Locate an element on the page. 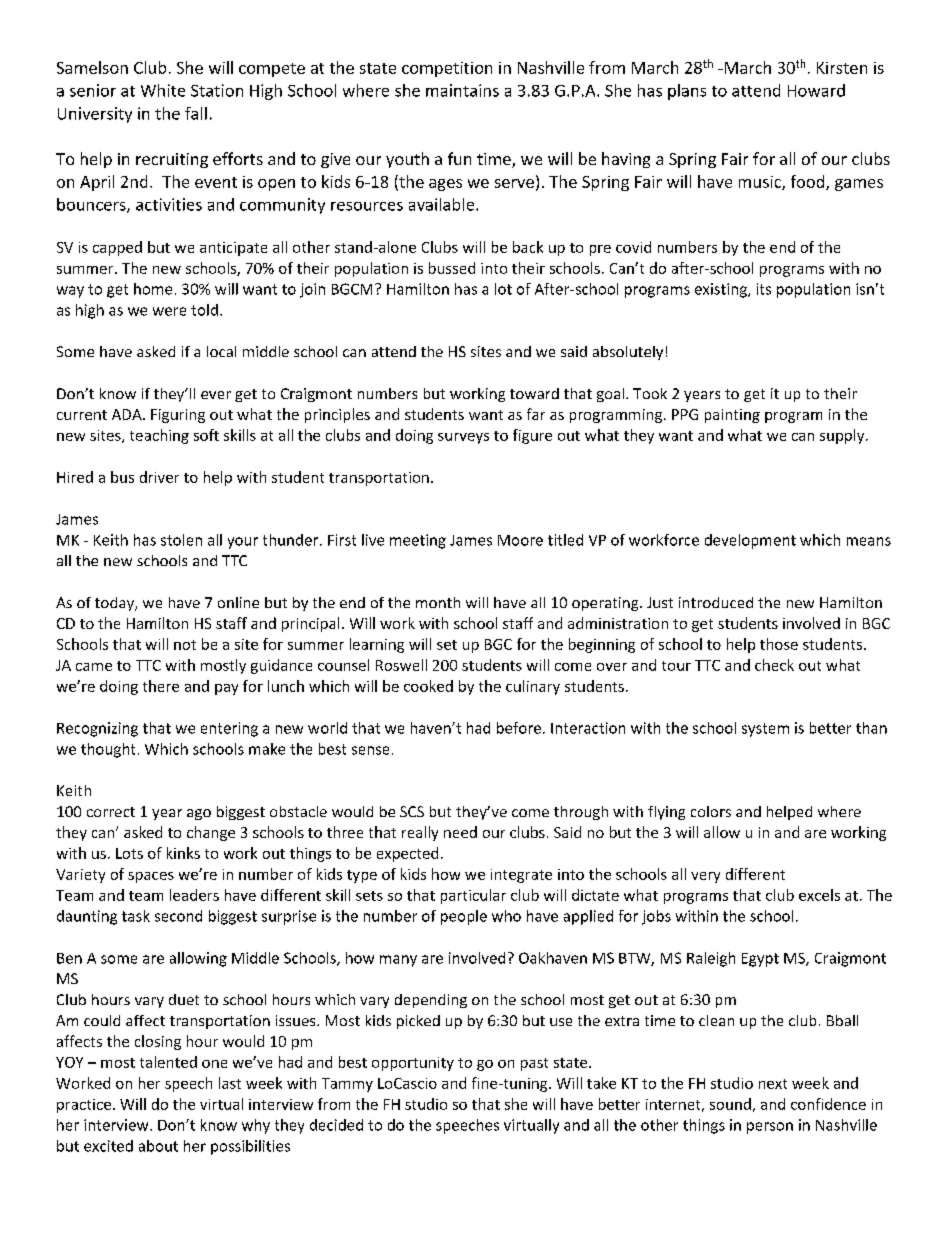 This image has height=1233, width=952. today is located at coordinates (115, 604).
